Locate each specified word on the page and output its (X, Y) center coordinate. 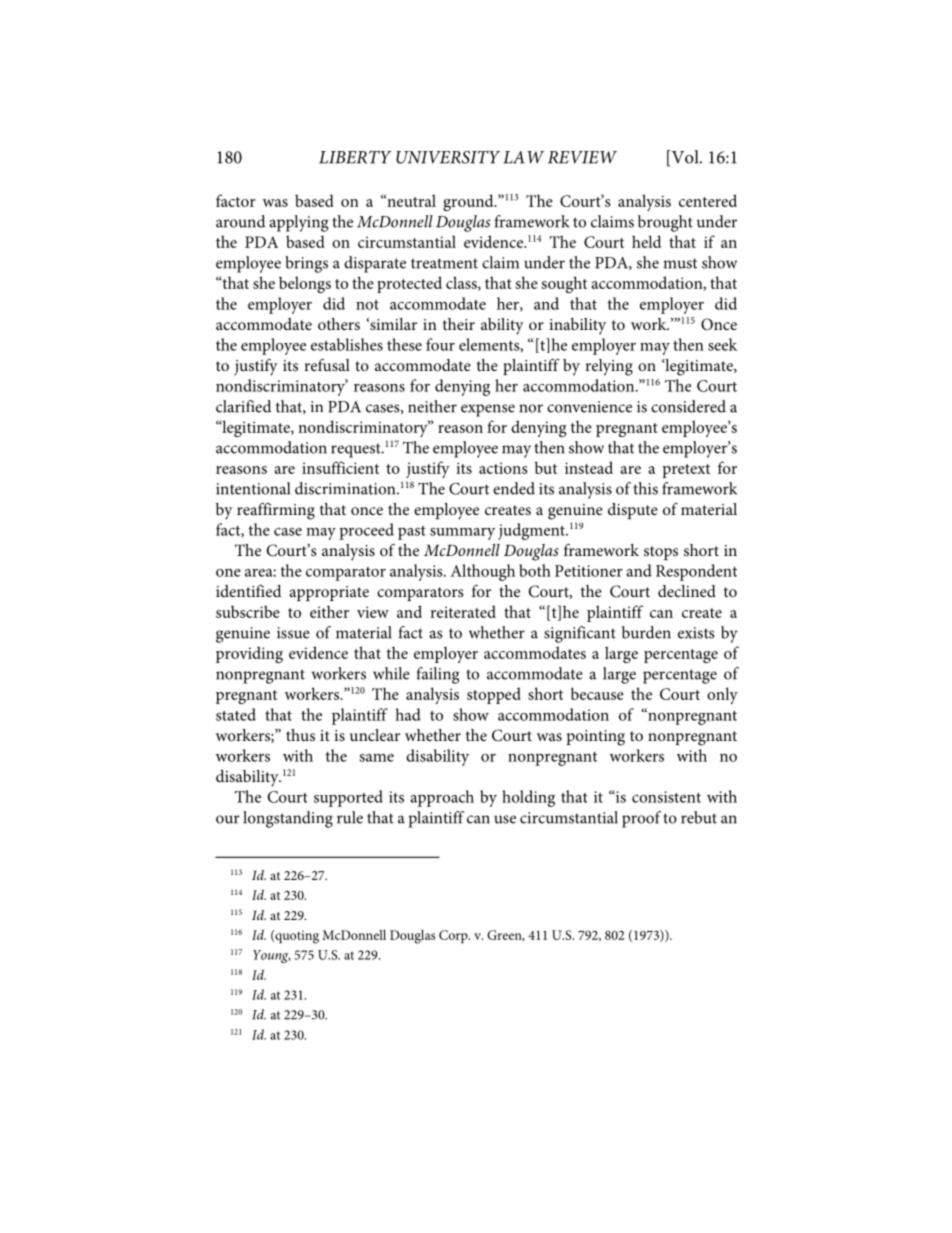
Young (272, 956)
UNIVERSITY (448, 157)
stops (661, 553)
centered (708, 200)
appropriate (329, 593)
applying (298, 223)
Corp (454, 936)
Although (482, 572)
